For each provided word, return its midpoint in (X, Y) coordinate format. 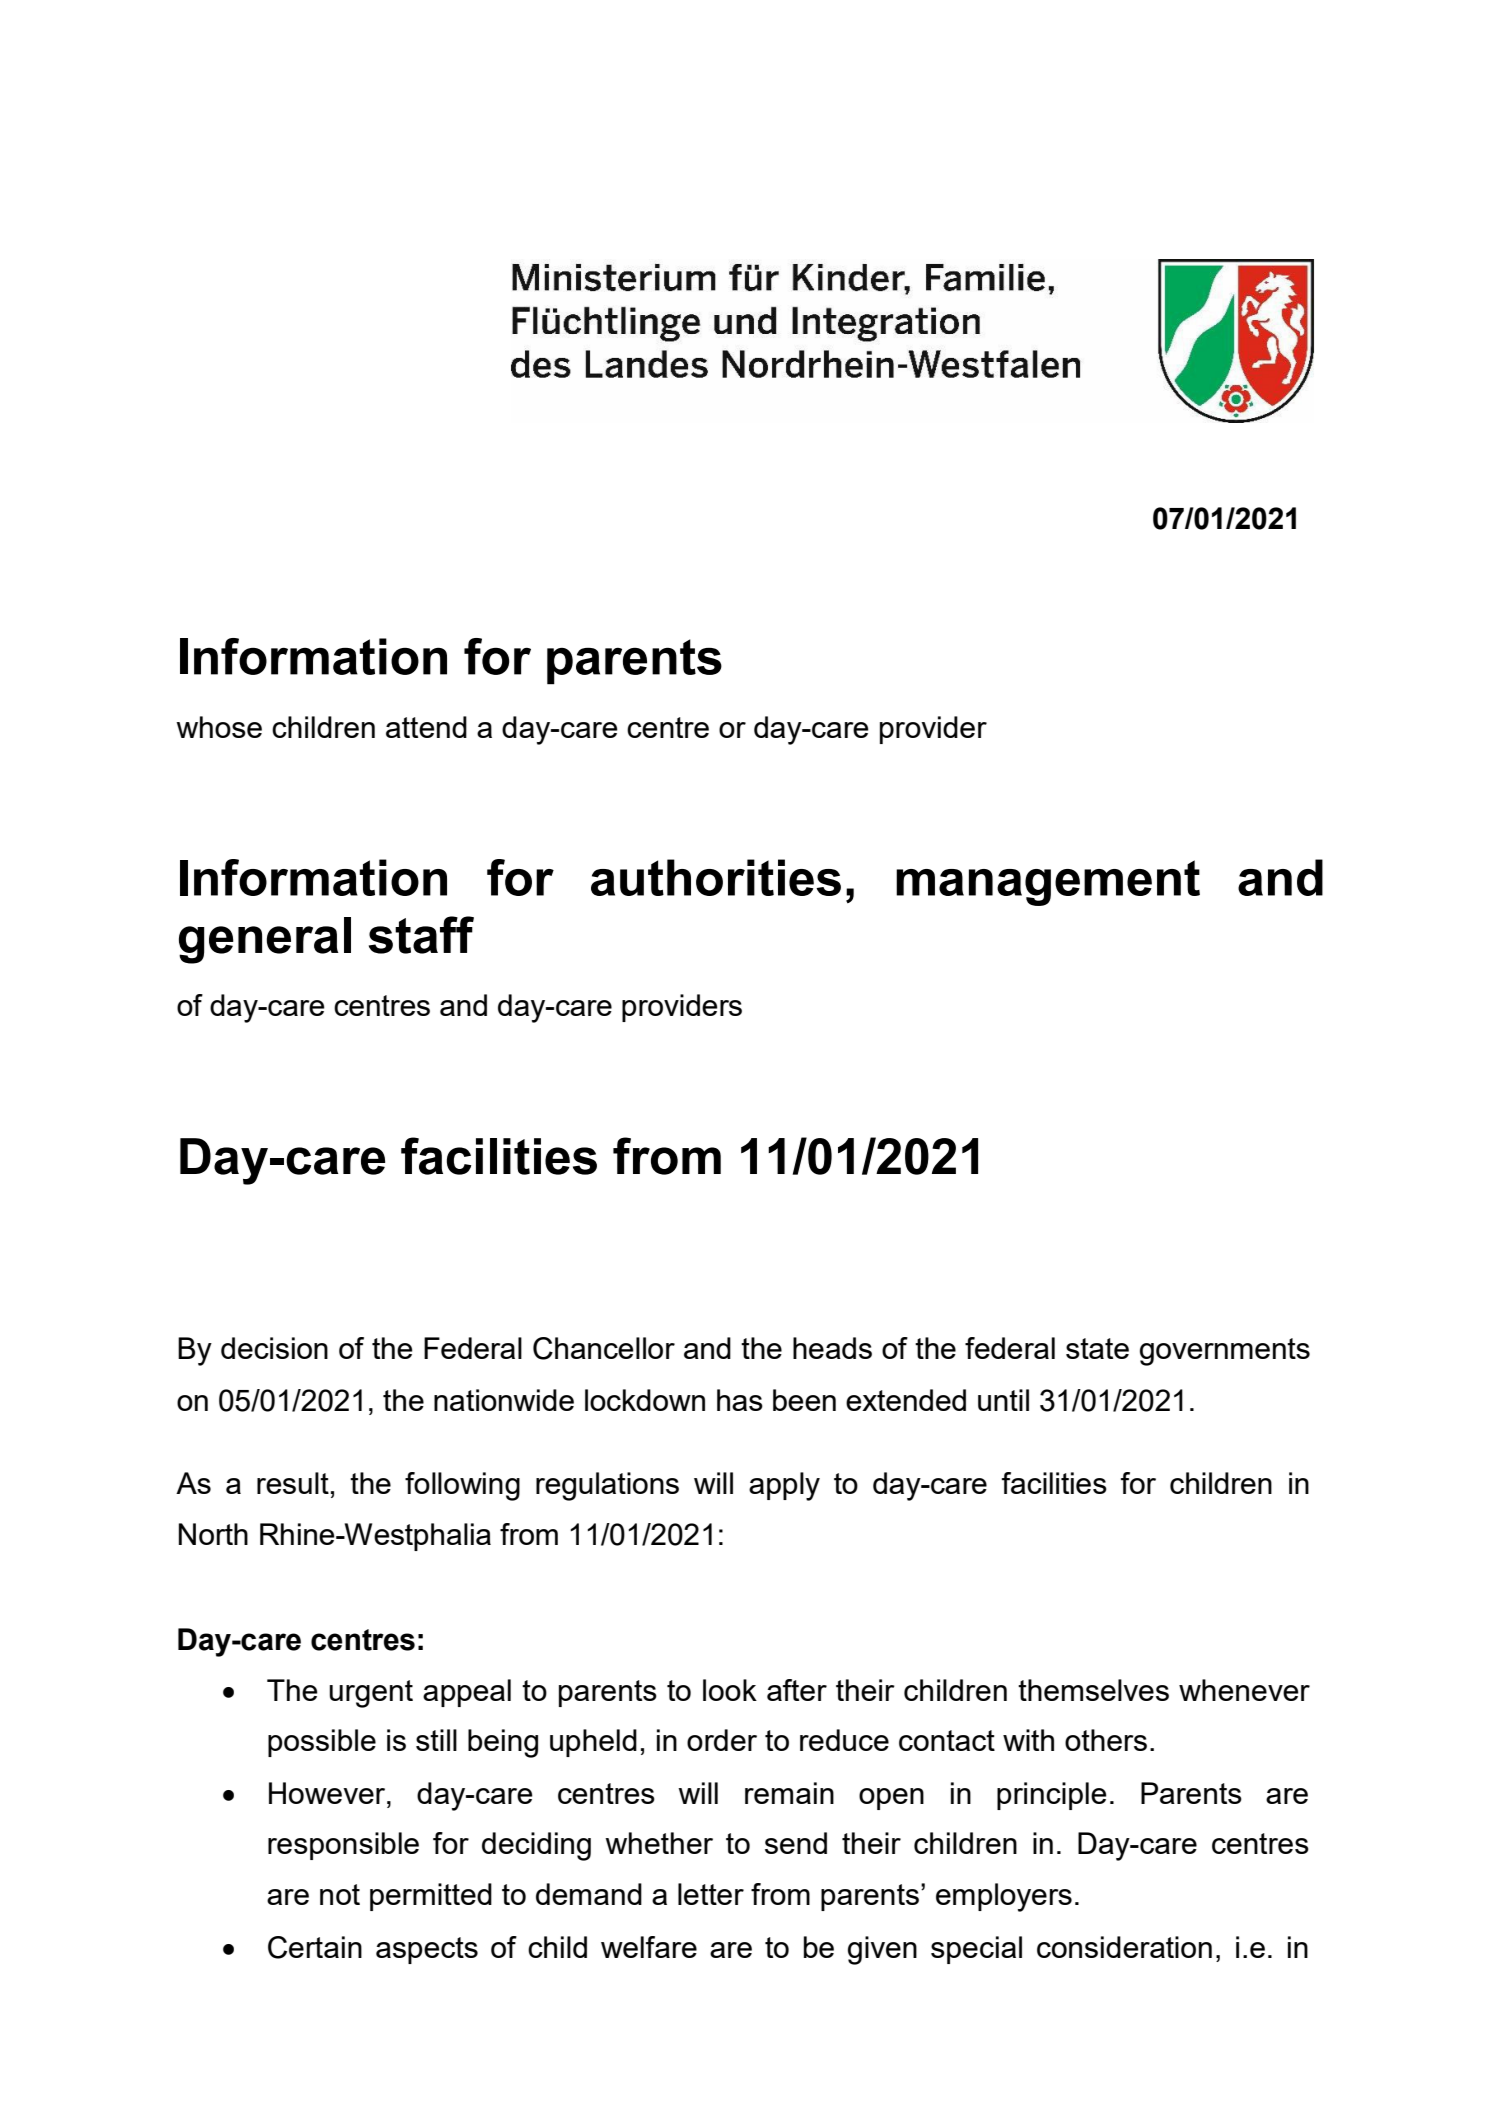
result (293, 1483)
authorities (716, 877)
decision (274, 1348)
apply (784, 1486)
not (340, 1894)
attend (426, 727)
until (1003, 1400)
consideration (1124, 1947)
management (1048, 883)
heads (832, 1348)
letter (711, 1894)
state (1097, 1348)
